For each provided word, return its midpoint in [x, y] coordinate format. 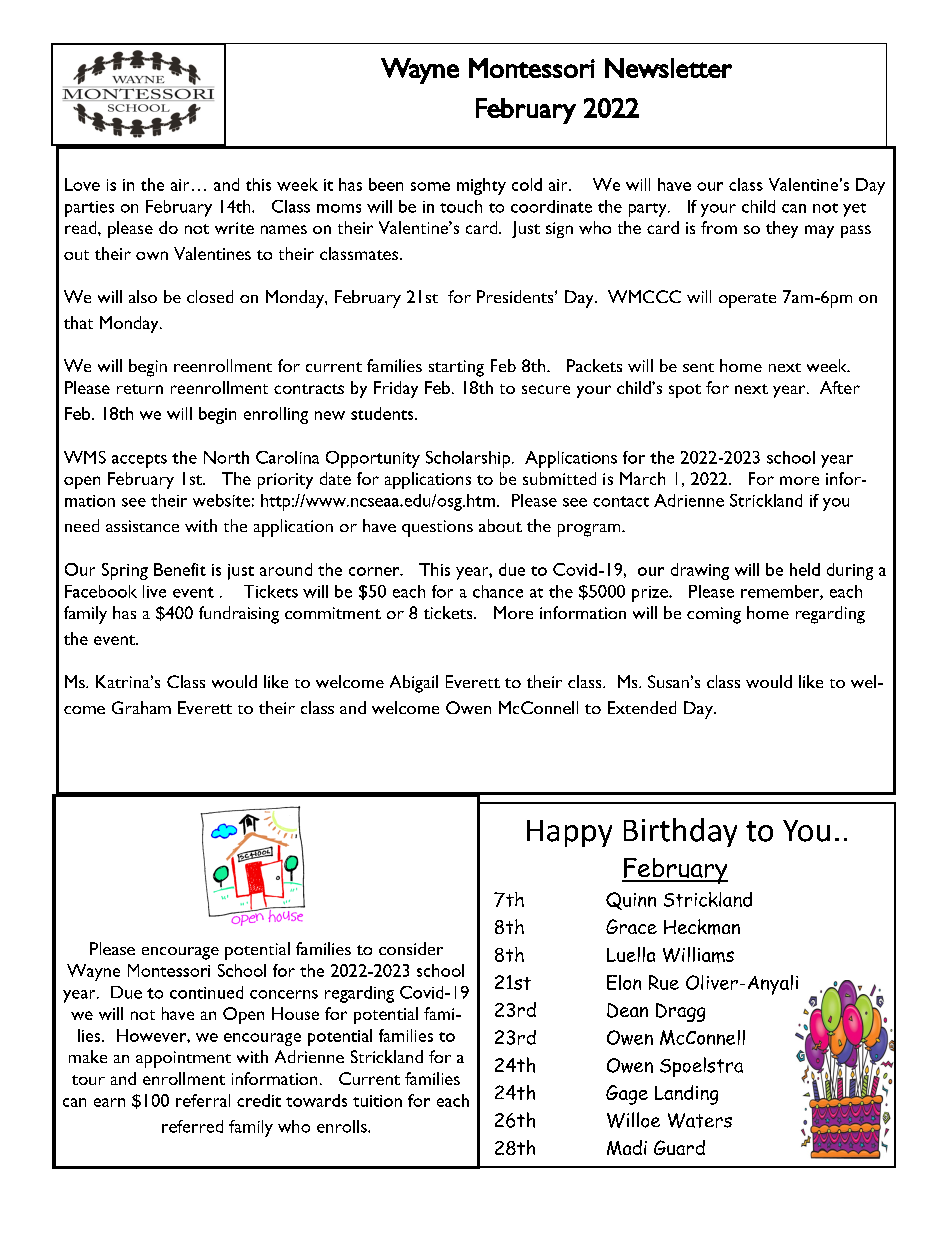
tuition [377, 1101]
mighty [481, 186]
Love [82, 184]
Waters [700, 1120]
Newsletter [668, 68]
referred [192, 1126]
